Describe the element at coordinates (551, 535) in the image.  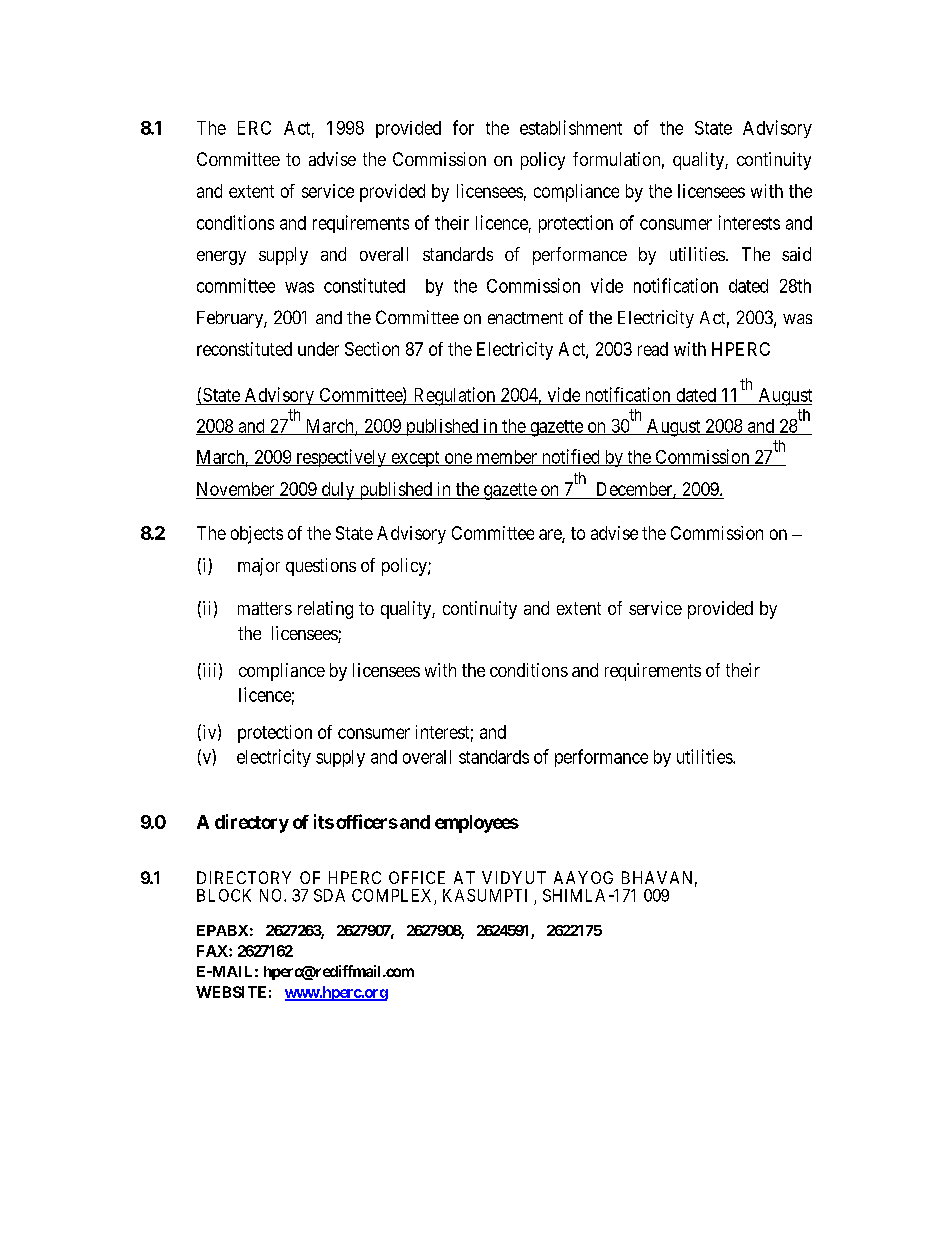
I see `are` at that location.
